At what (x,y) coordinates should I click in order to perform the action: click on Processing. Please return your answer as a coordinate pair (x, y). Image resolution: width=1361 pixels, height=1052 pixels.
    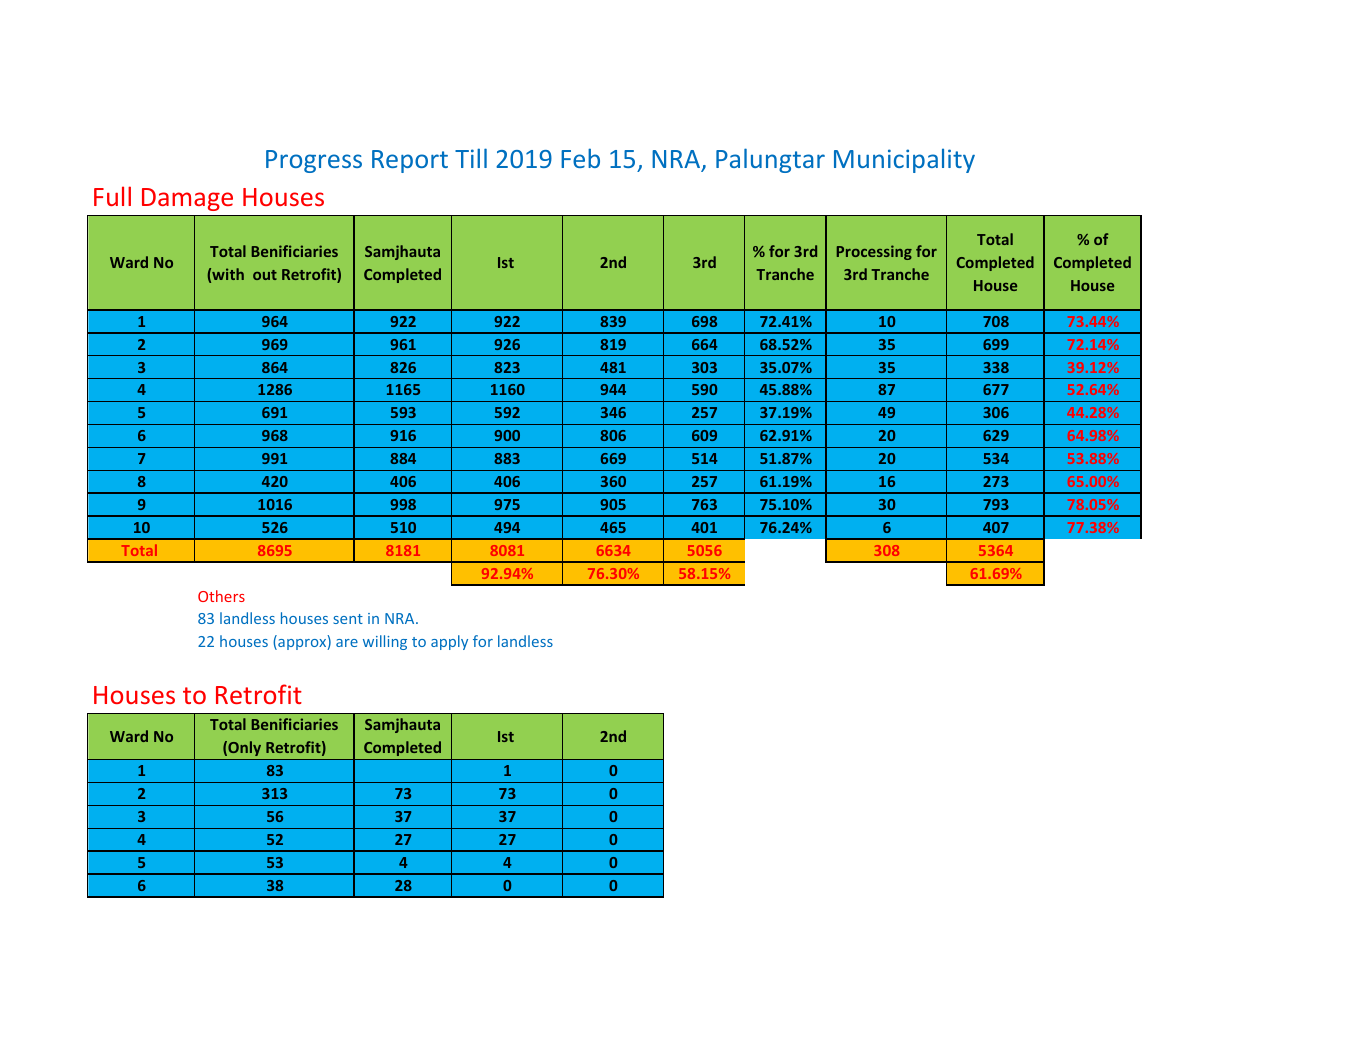
    Looking at the image, I should click on (874, 252).
